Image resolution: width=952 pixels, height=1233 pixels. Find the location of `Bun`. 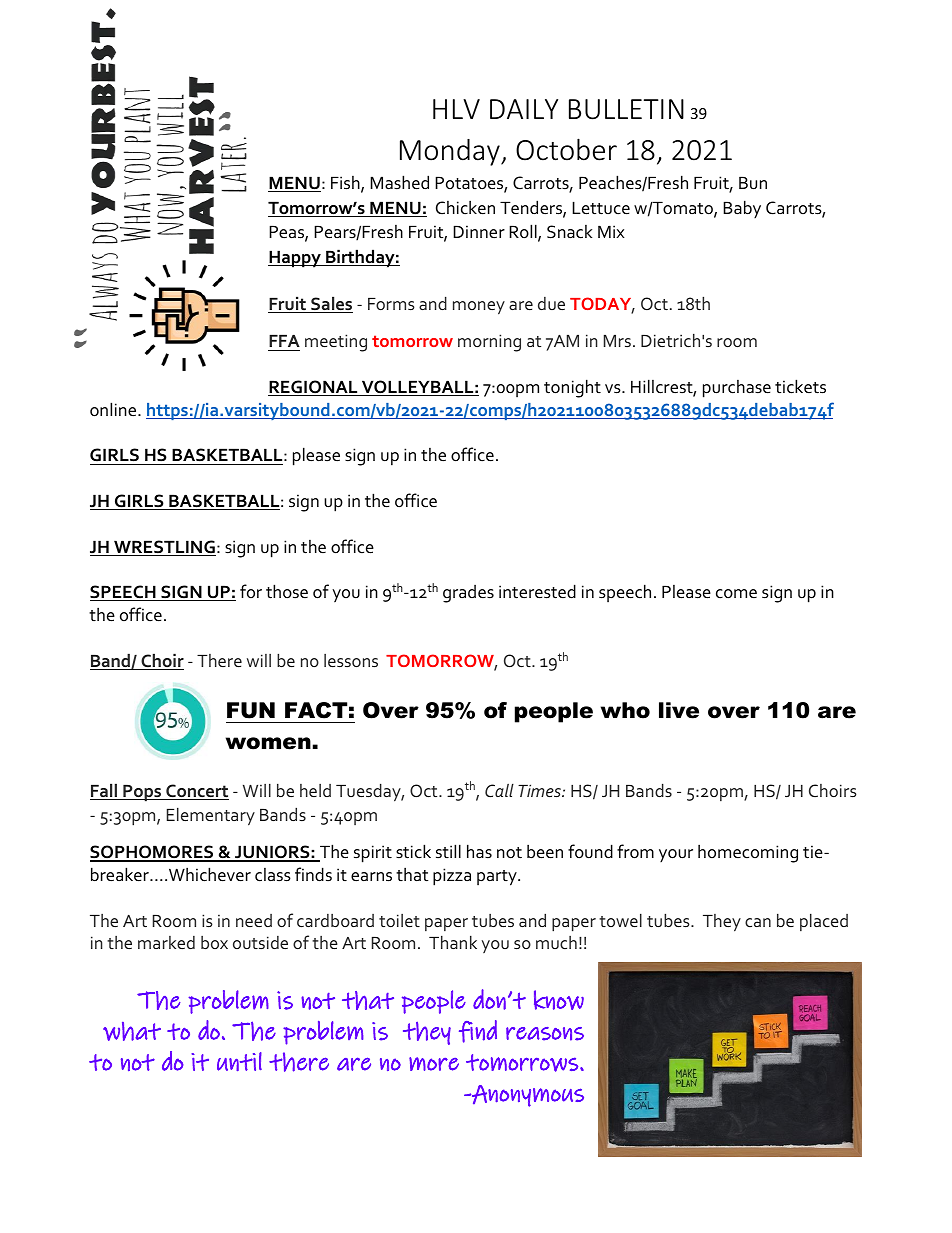

Bun is located at coordinates (753, 183).
